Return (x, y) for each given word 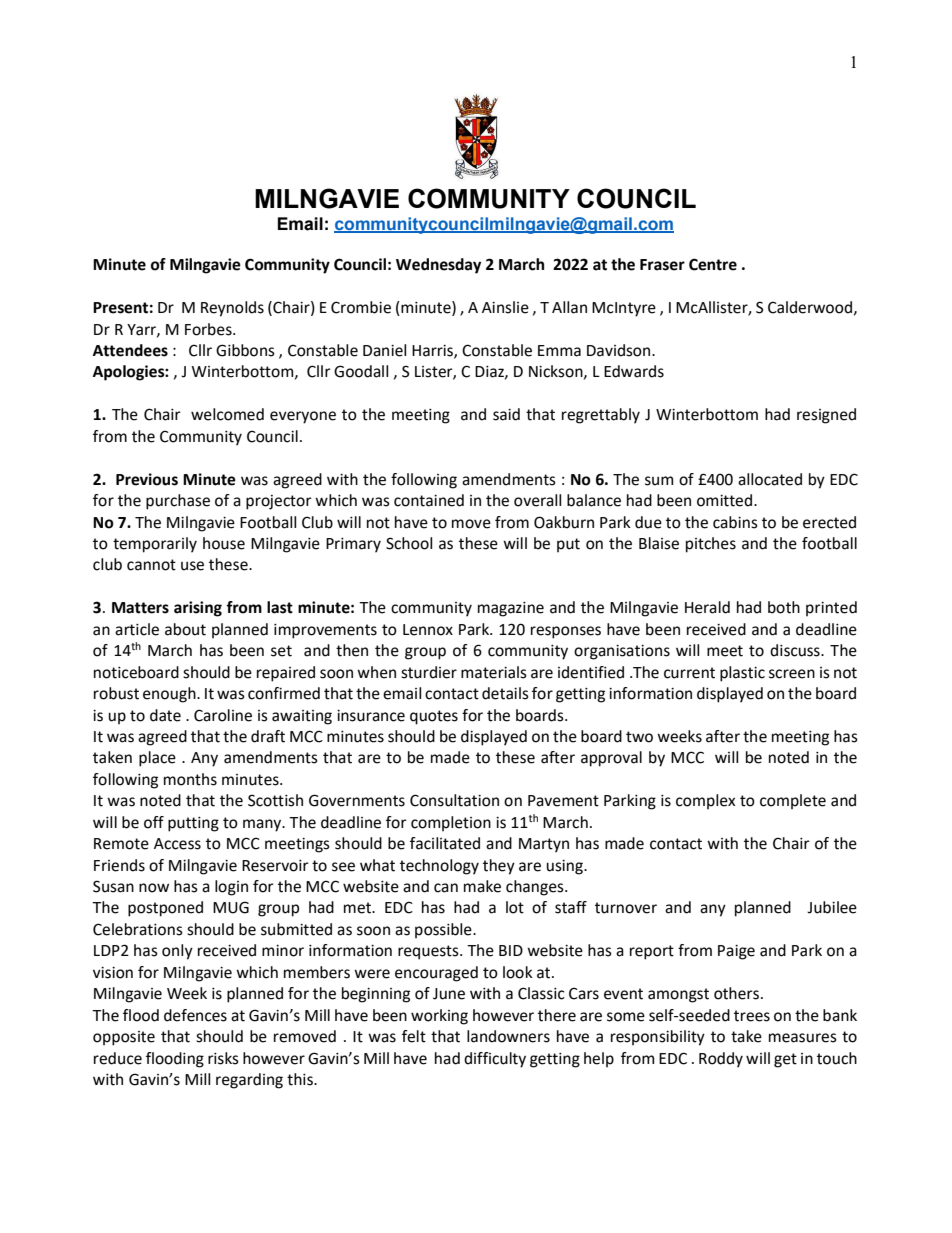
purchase (178, 502)
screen (792, 674)
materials (494, 672)
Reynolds (232, 309)
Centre (713, 264)
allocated (770, 479)
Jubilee (832, 907)
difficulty (495, 1060)
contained (429, 500)
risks (223, 1058)
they (499, 867)
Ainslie (505, 307)
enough (170, 695)
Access (177, 844)
